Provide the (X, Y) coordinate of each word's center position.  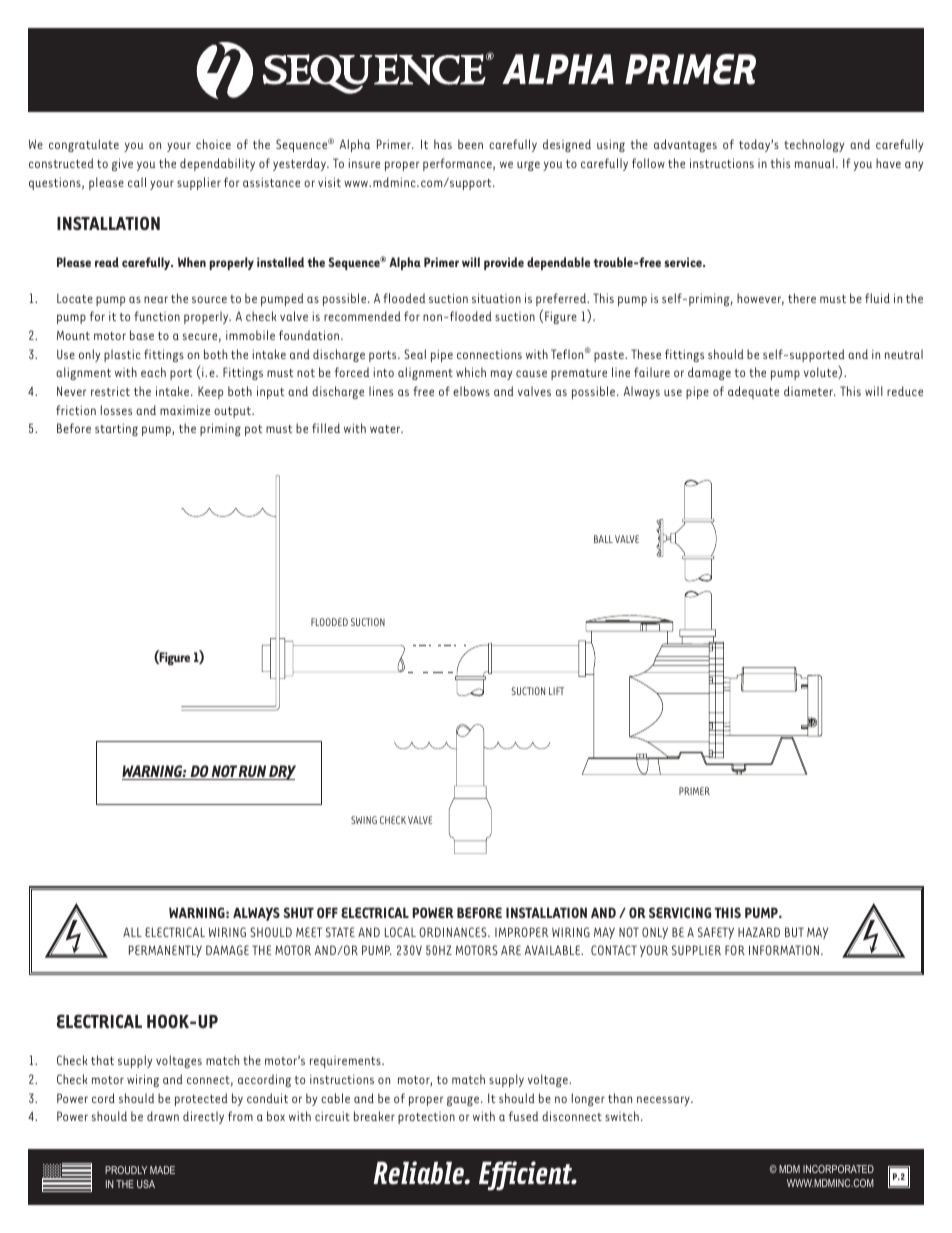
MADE (162, 1170)
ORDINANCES (454, 932)
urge (528, 166)
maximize (185, 410)
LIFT (556, 691)
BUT (794, 932)
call (137, 182)
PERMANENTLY (165, 951)
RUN (253, 772)
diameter (809, 391)
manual (814, 163)
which (471, 372)
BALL (603, 539)
